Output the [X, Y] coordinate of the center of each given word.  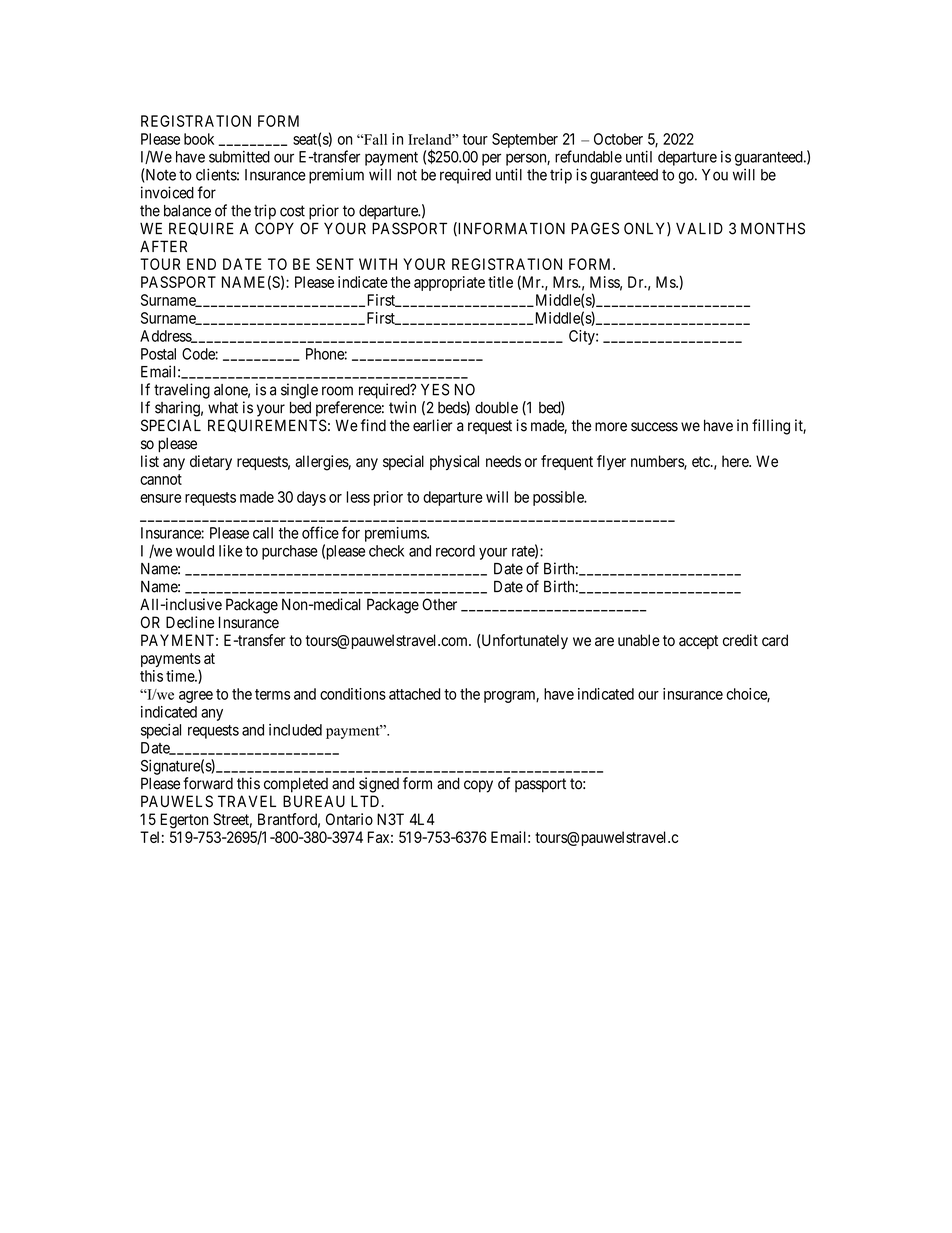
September [525, 140]
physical [454, 462]
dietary [211, 462]
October [618, 139]
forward [208, 783]
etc [702, 461]
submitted [239, 157]
